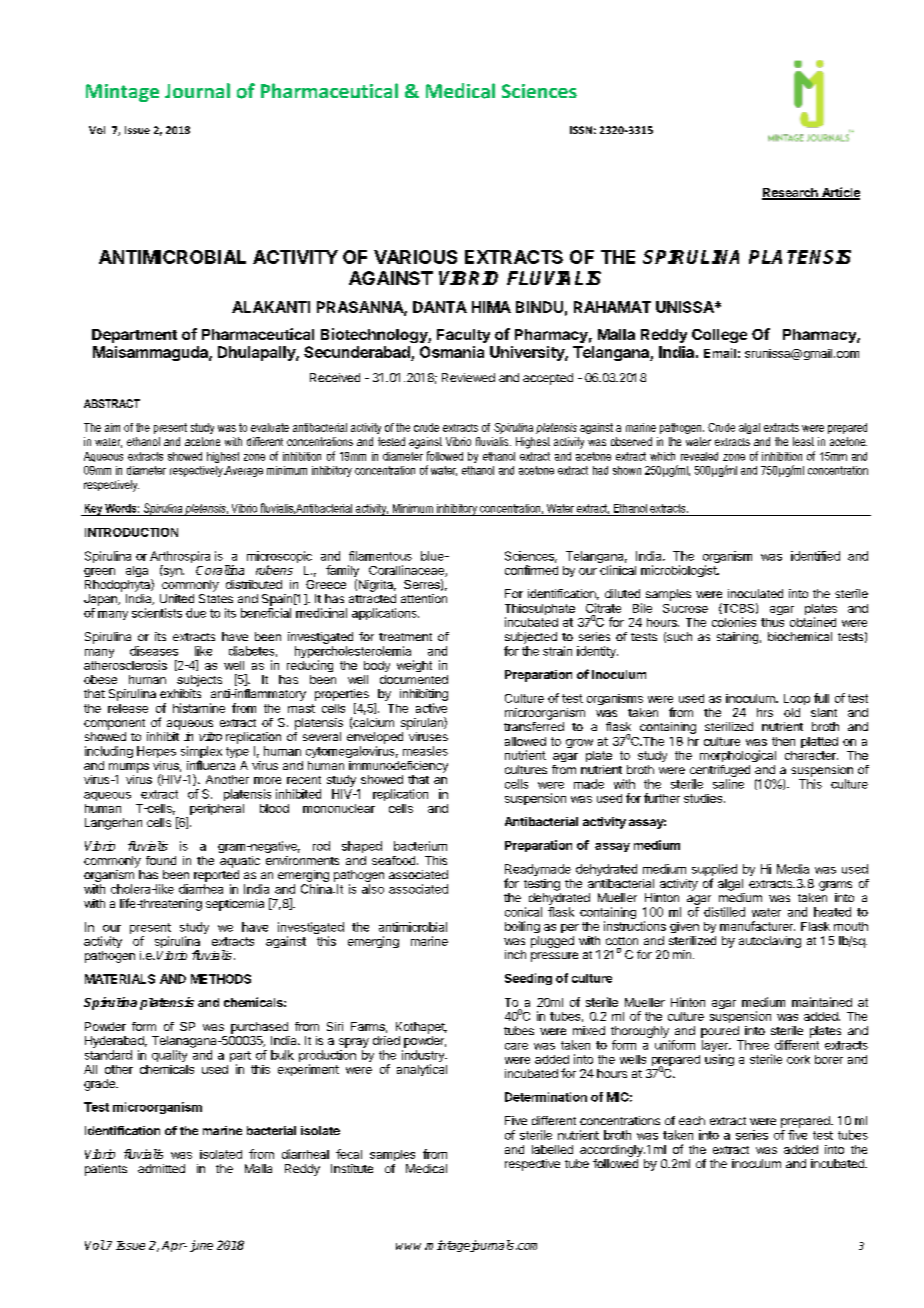 The image size is (924, 1308). What do you see at coordinates (552, 1149) in the document?
I see `labelled` at bounding box center [552, 1149].
